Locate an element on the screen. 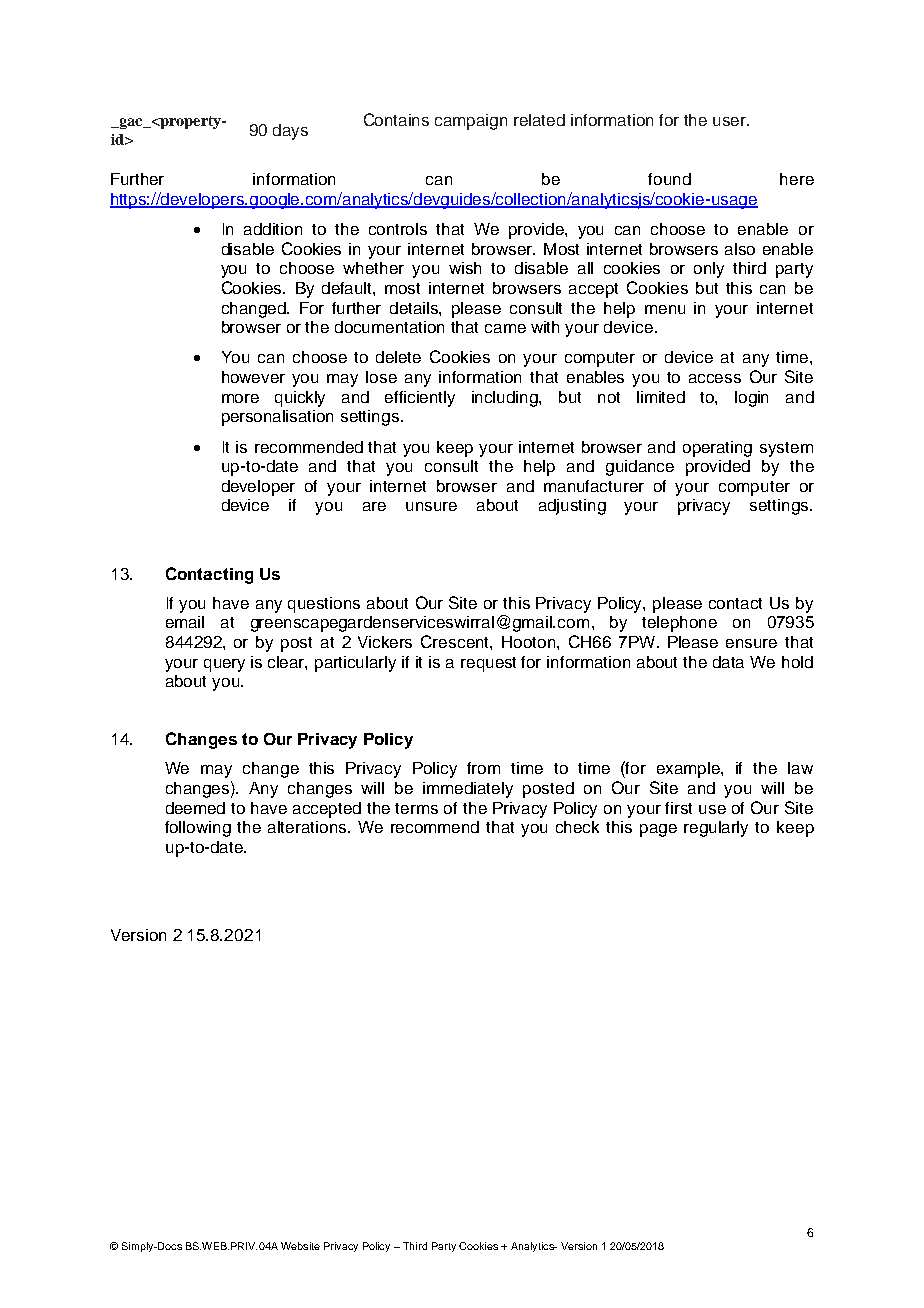 The width and height of the screenshot is (924, 1308). campaign is located at coordinates (471, 122).
